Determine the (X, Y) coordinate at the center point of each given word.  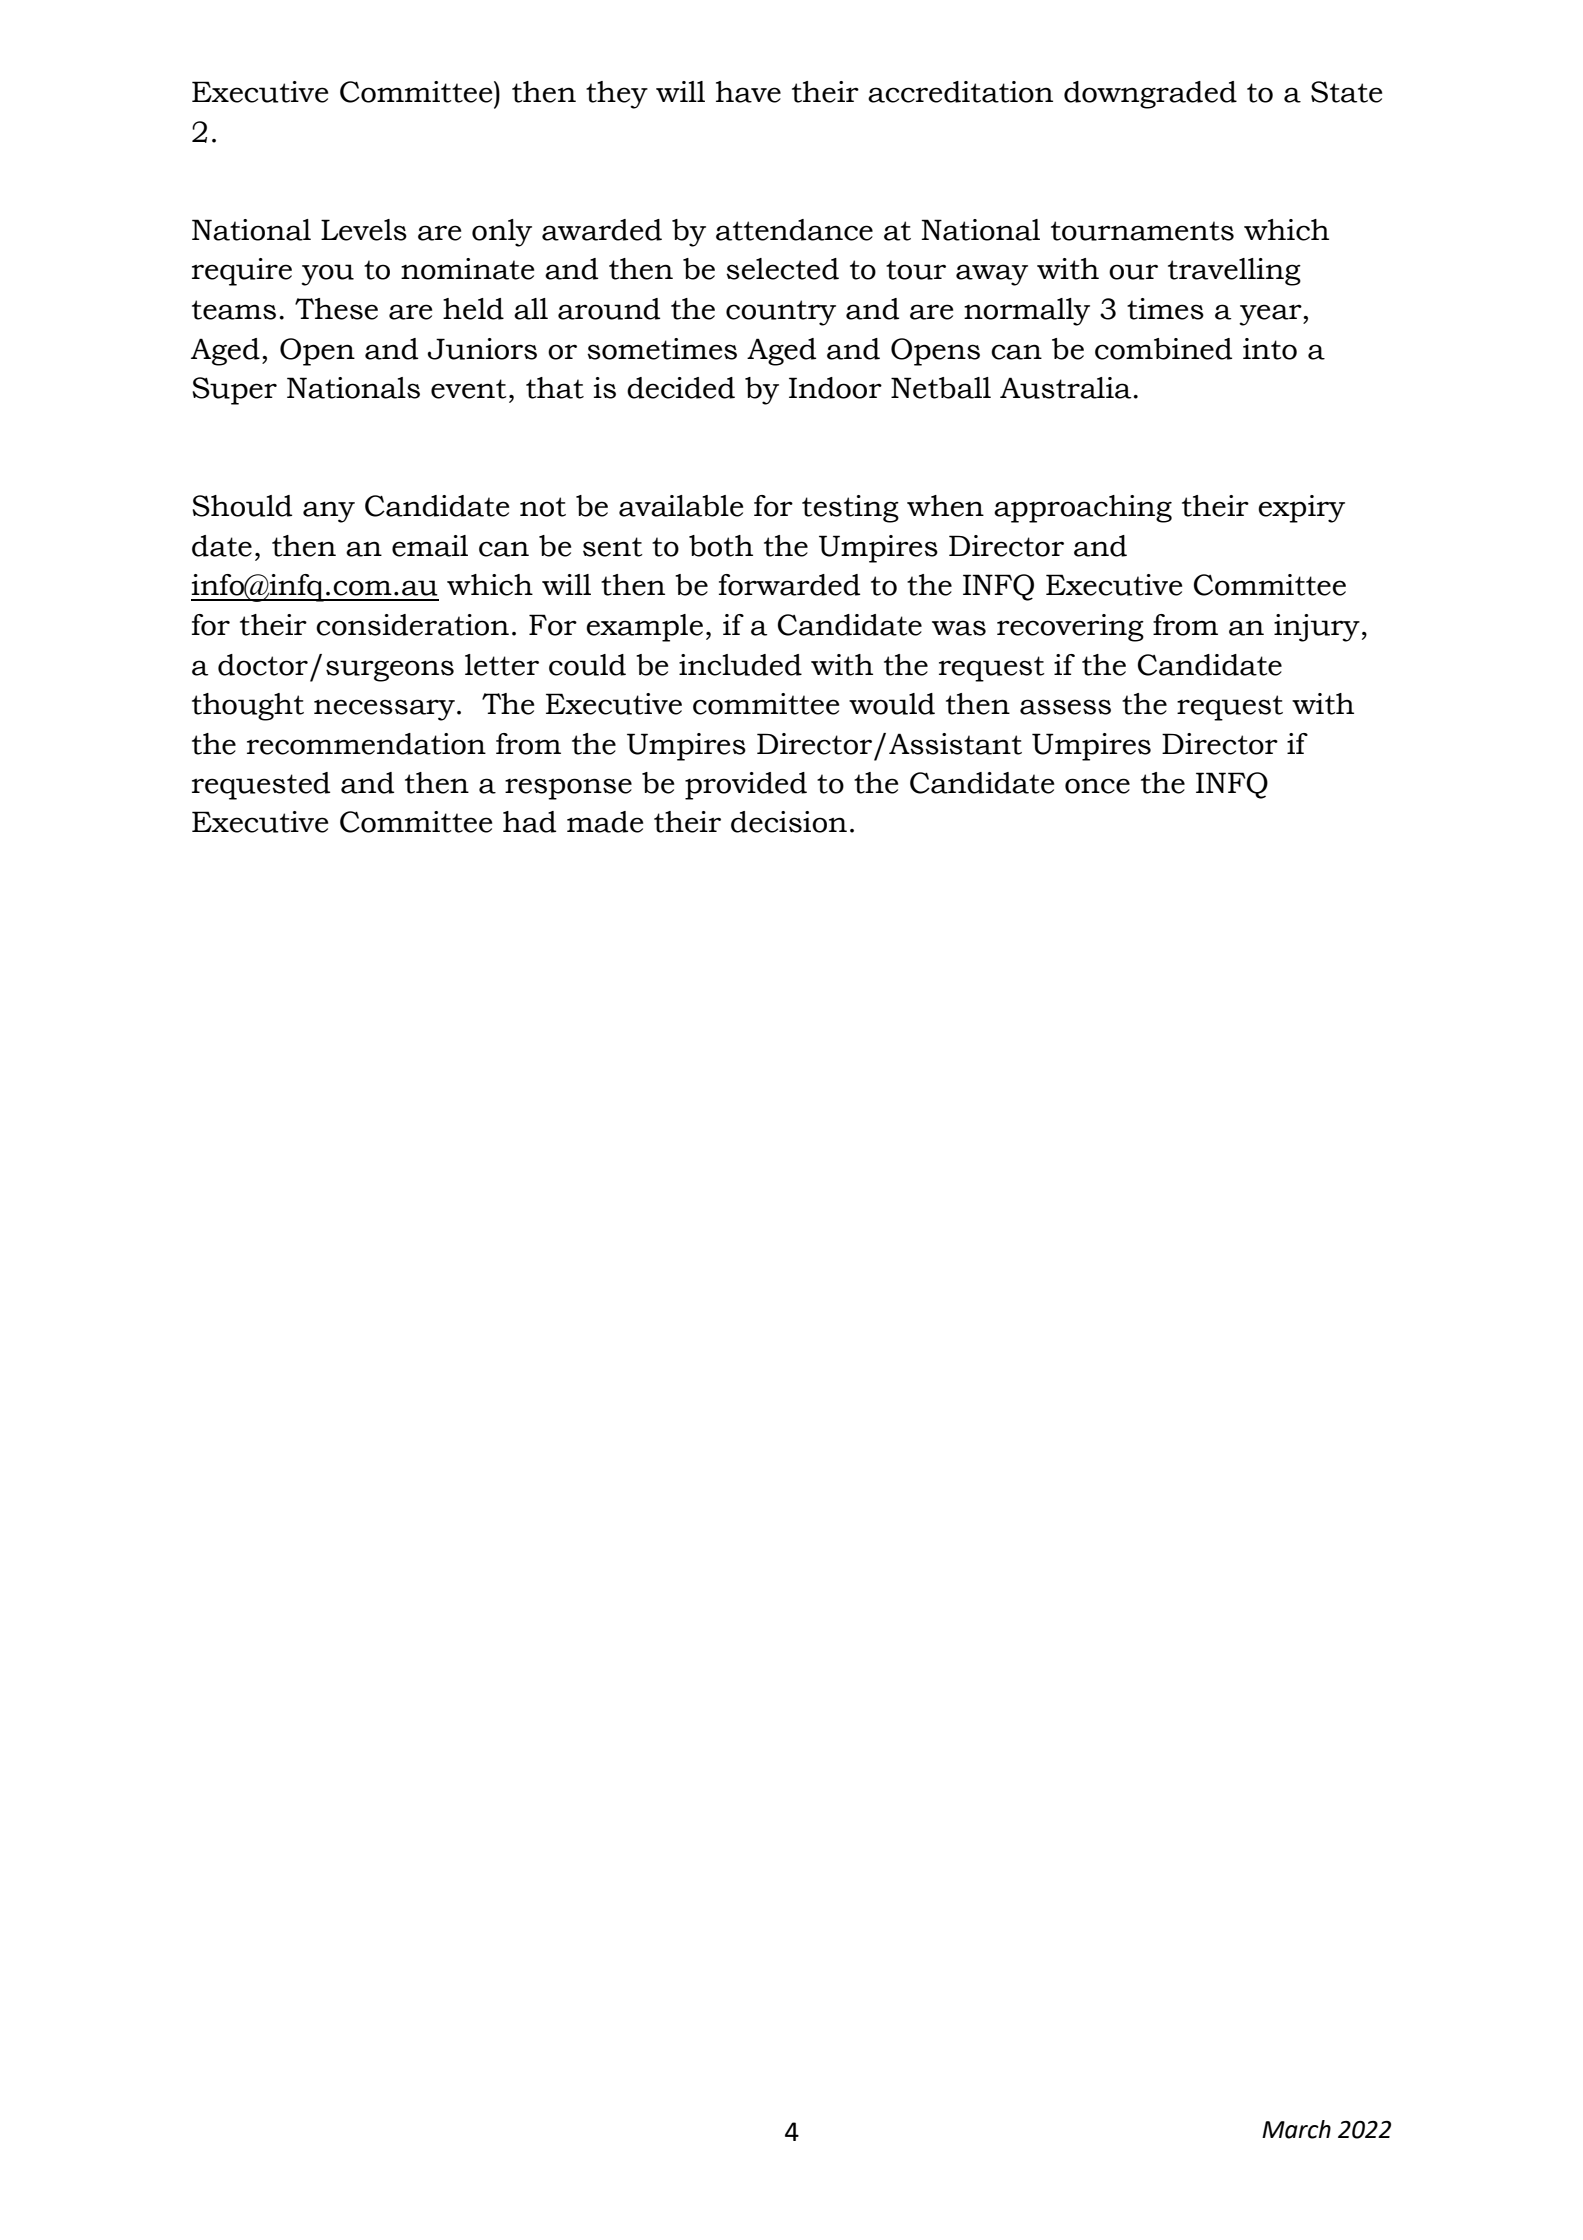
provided (746, 786)
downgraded (1150, 95)
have (748, 92)
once (1097, 786)
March (1296, 2129)
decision (789, 822)
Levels (364, 230)
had (529, 822)
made (605, 822)
